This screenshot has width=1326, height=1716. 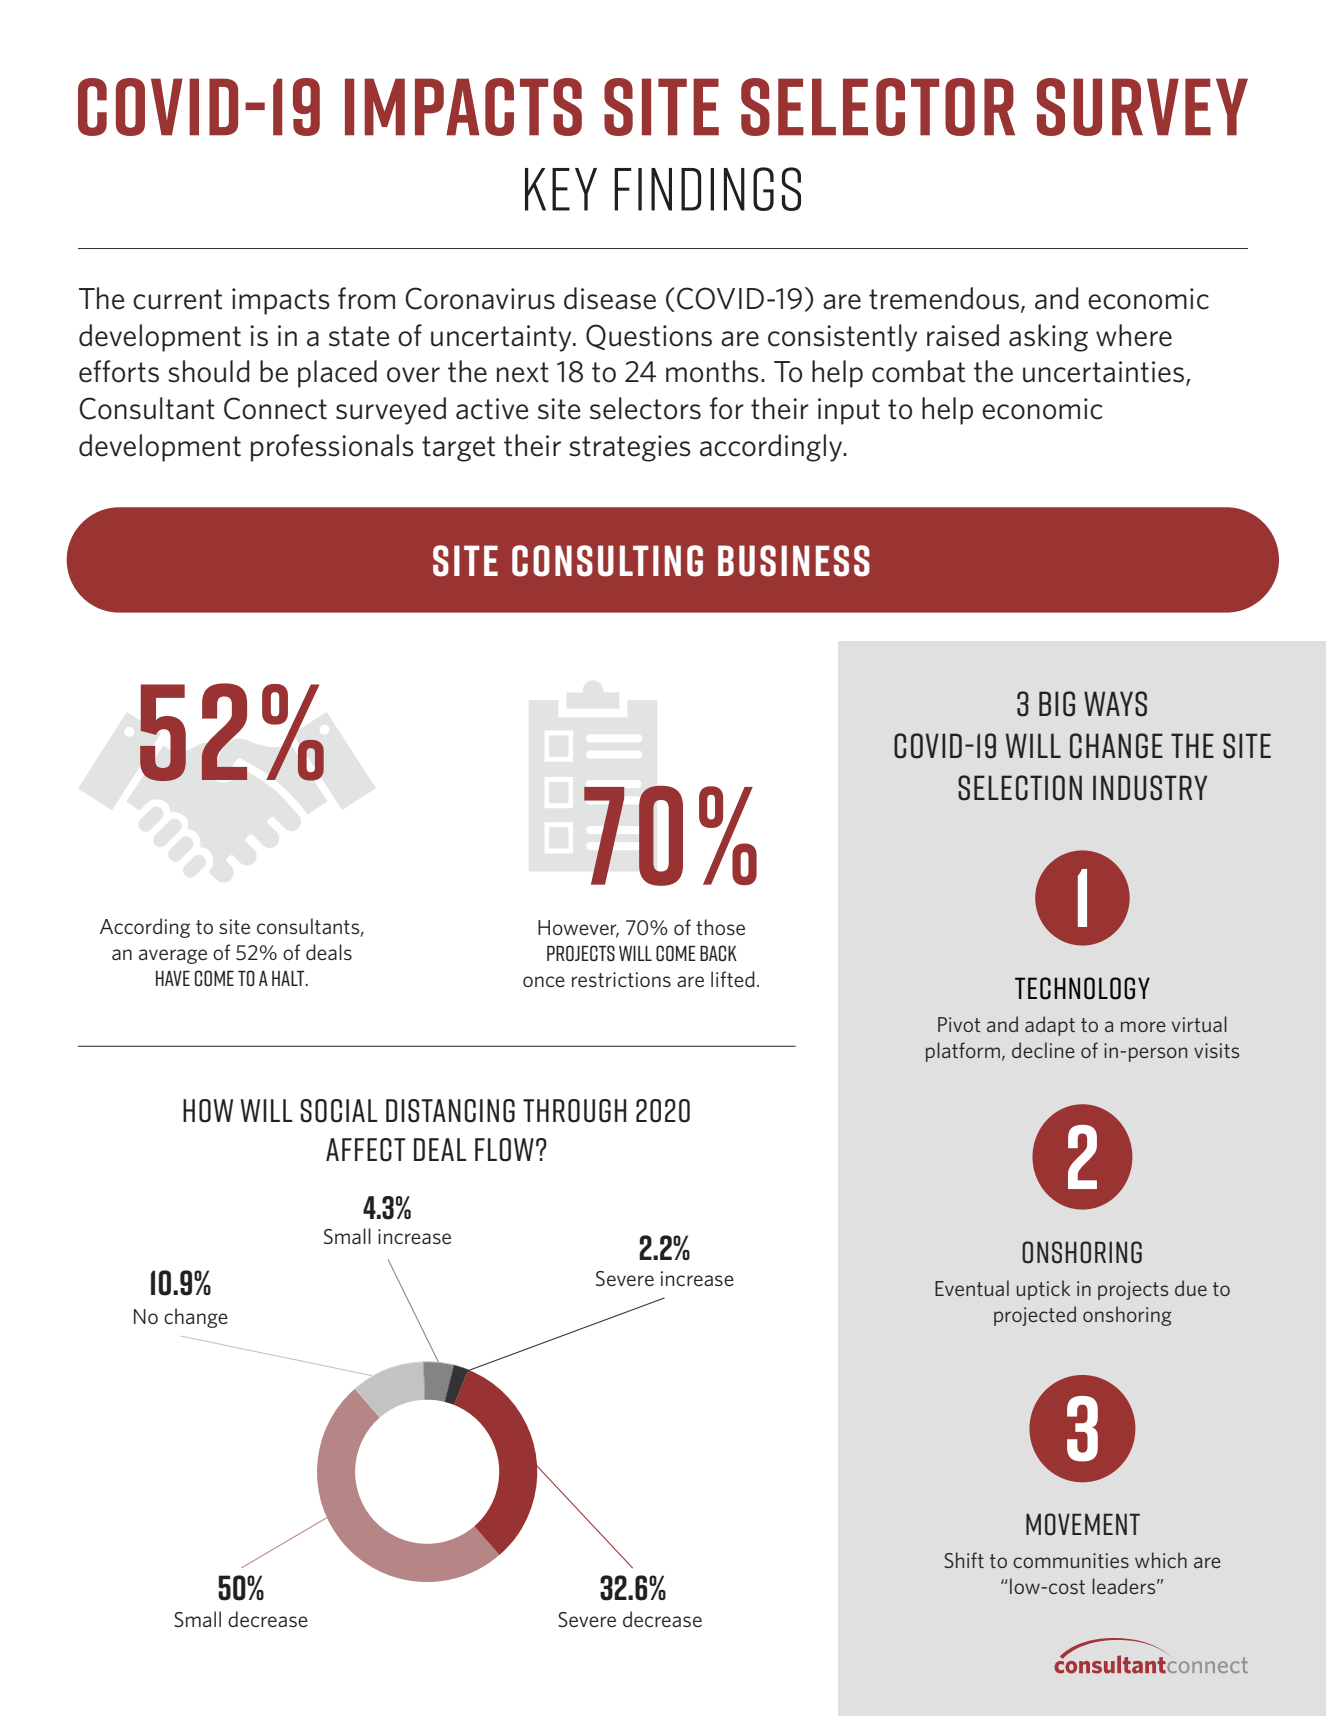 I want to click on Consulting, so click(x=607, y=561).
